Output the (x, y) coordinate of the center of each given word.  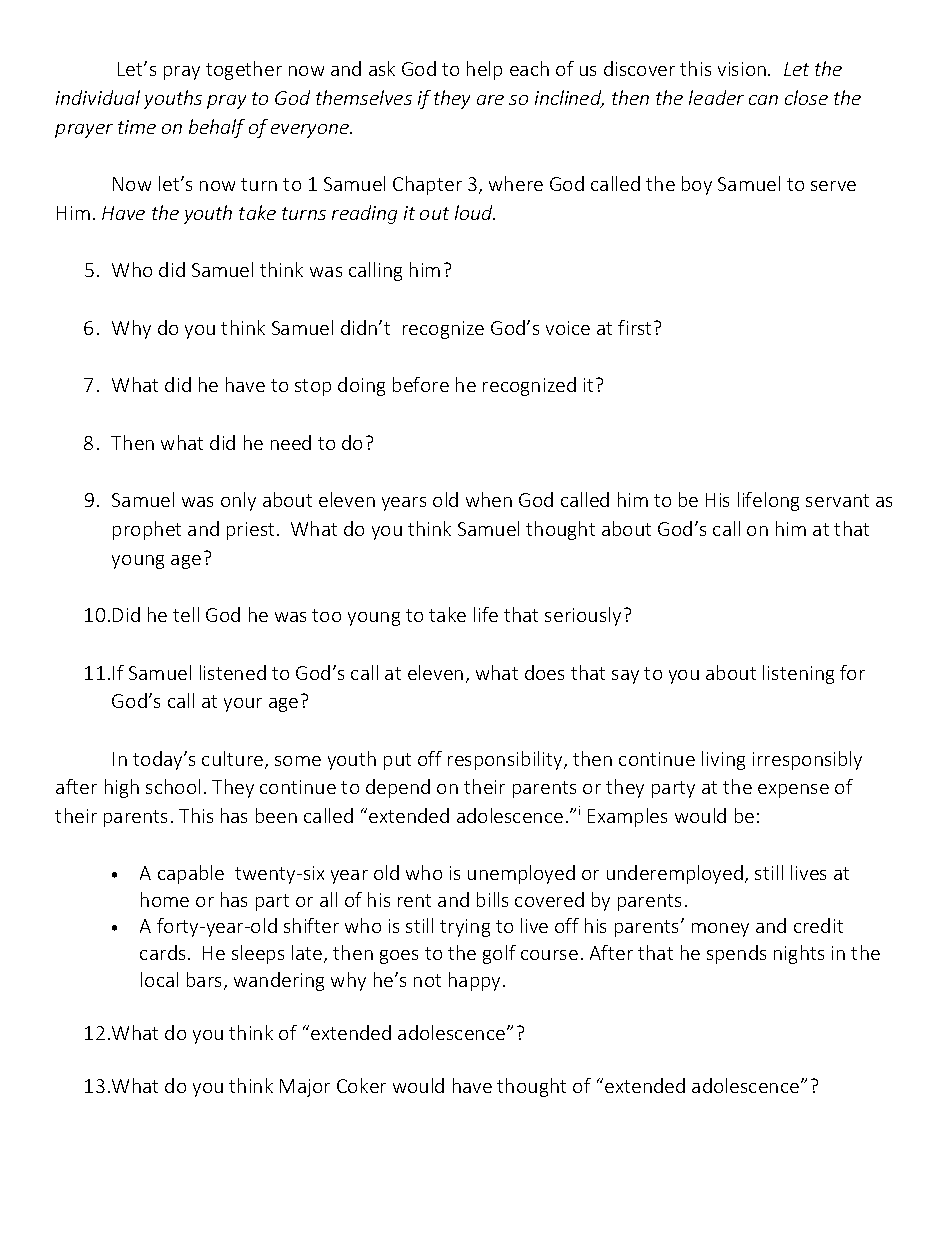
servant (837, 500)
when (489, 499)
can (763, 100)
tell (186, 614)
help (484, 70)
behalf (217, 128)
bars (206, 981)
